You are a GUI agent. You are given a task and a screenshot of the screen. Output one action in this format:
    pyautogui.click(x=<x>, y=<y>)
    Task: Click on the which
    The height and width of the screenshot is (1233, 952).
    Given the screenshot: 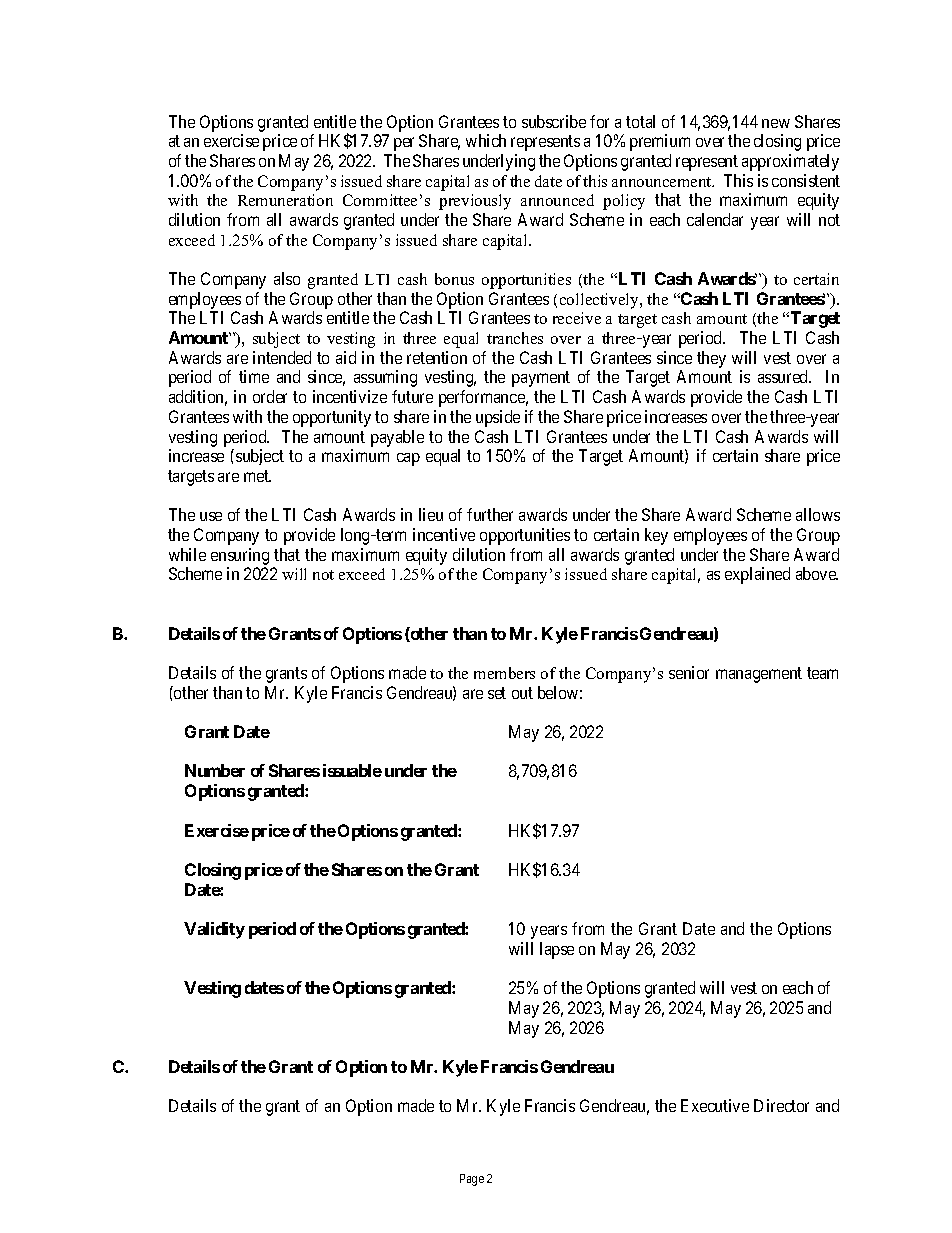 What is the action you would take?
    pyautogui.click(x=486, y=140)
